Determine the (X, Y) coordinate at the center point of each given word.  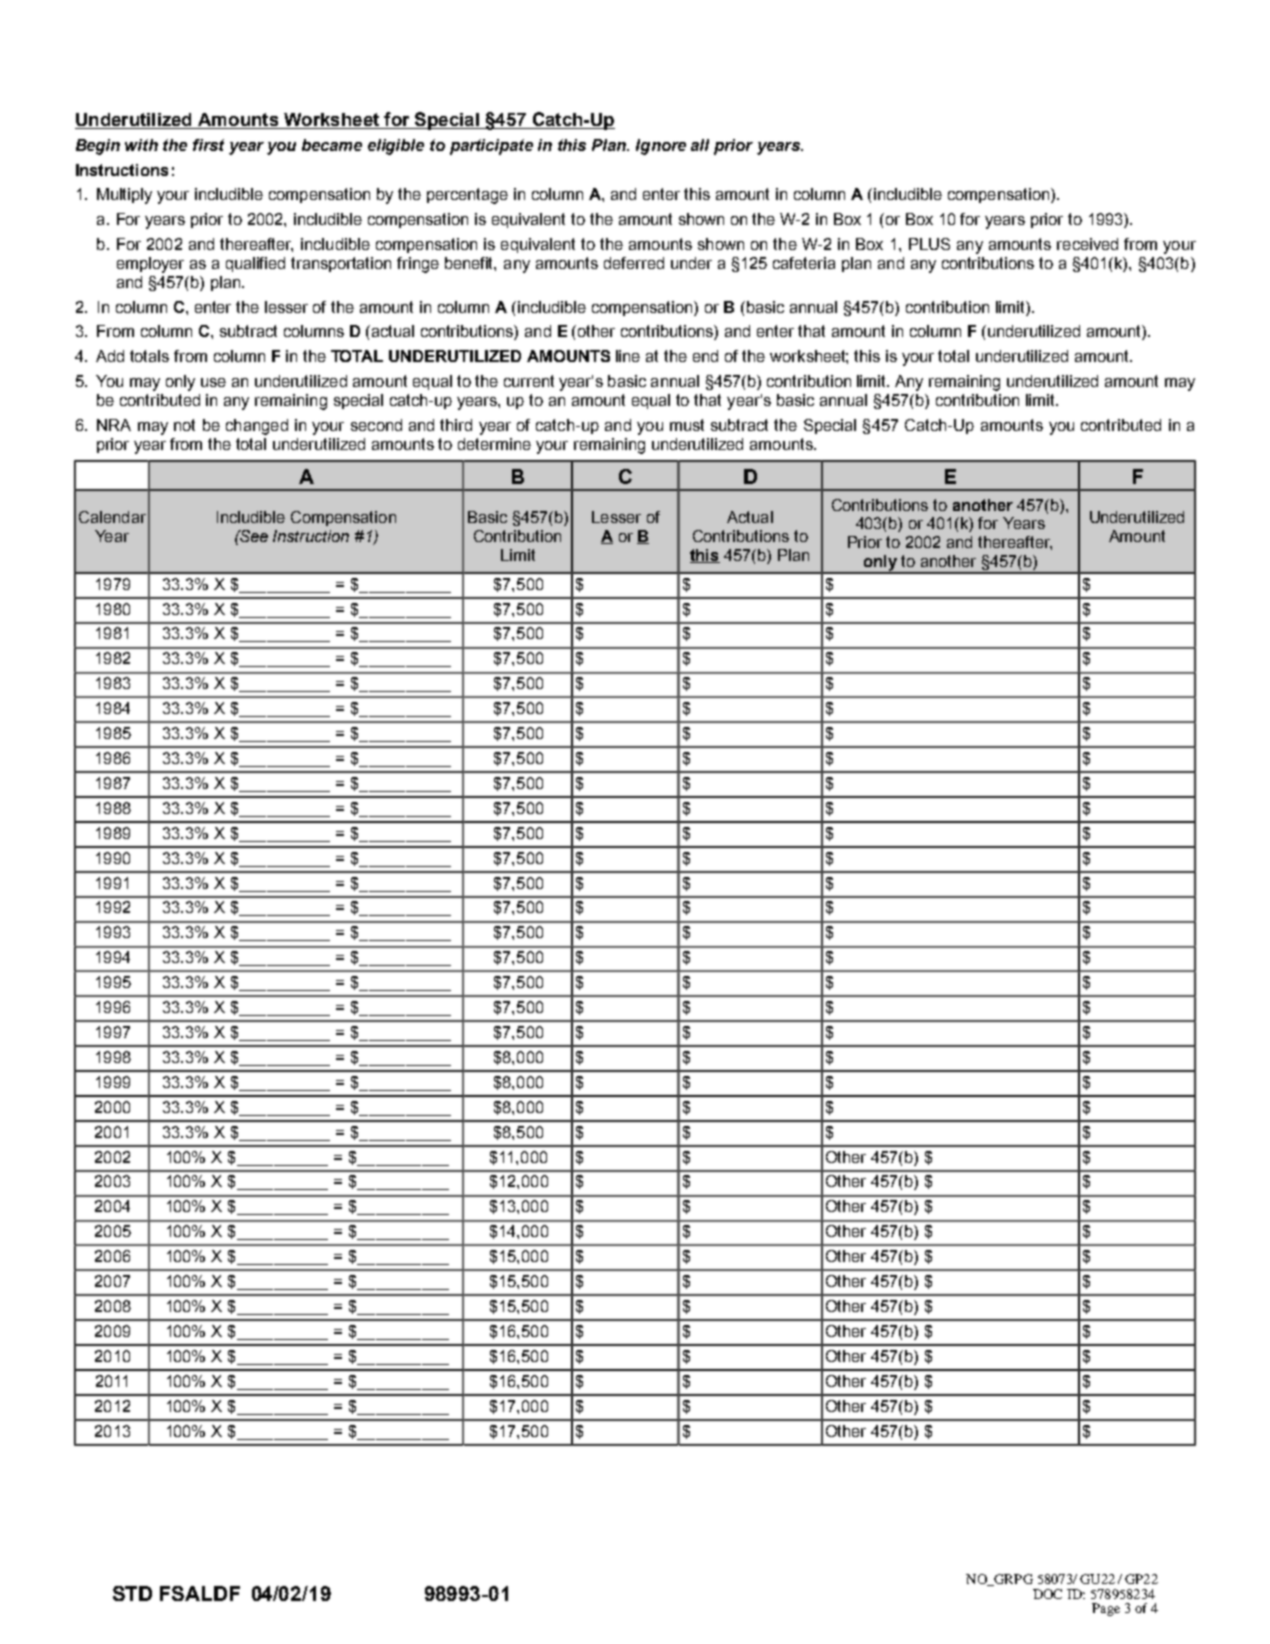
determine (494, 444)
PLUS (929, 244)
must (687, 425)
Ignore (661, 147)
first (208, 145)
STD (132, 1593)
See (253, 536)
